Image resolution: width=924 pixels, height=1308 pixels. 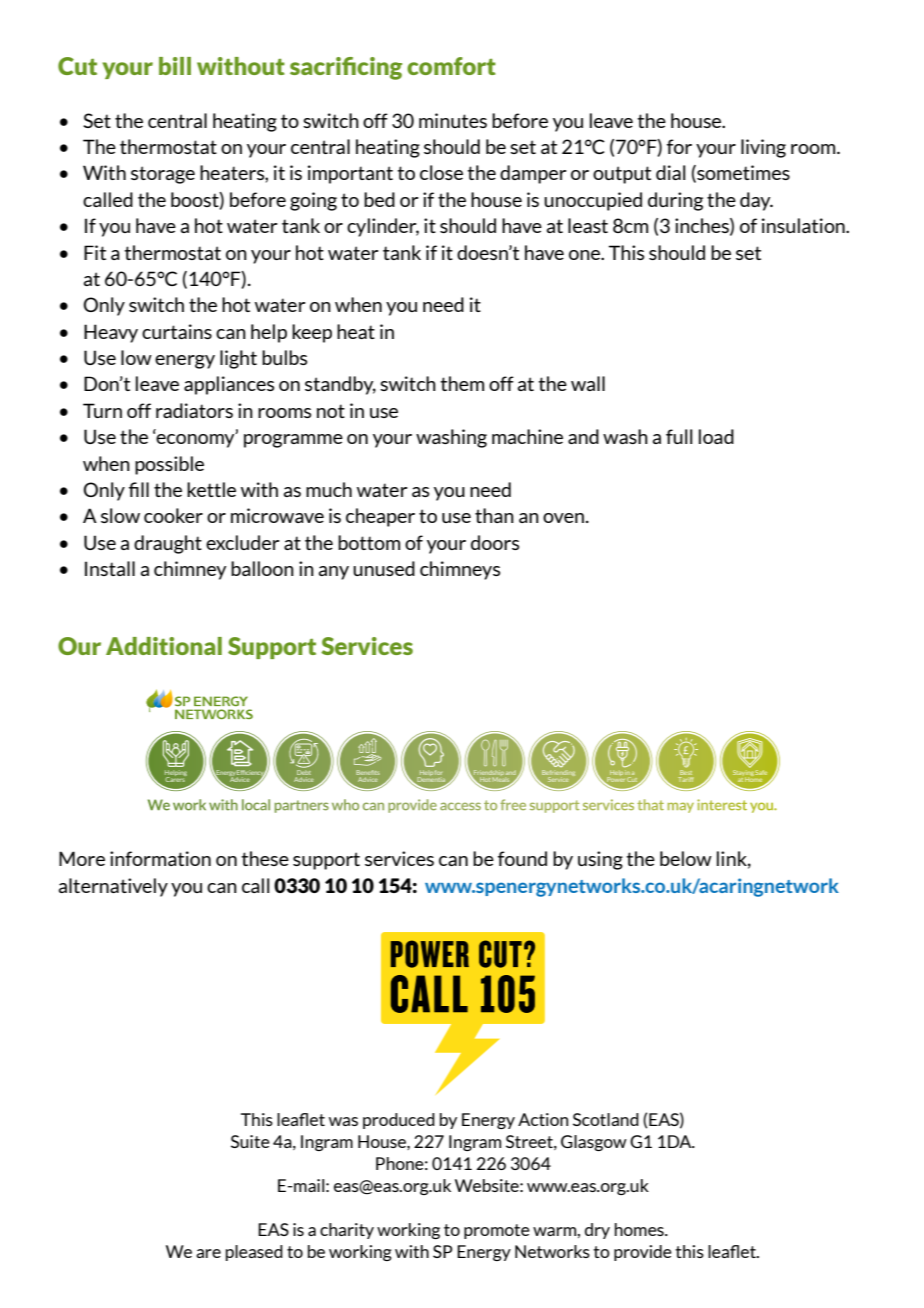 What do you see at coordinates (164, 646) in the screenshot?
I see `Additional` at bounding box center [164, 646].
